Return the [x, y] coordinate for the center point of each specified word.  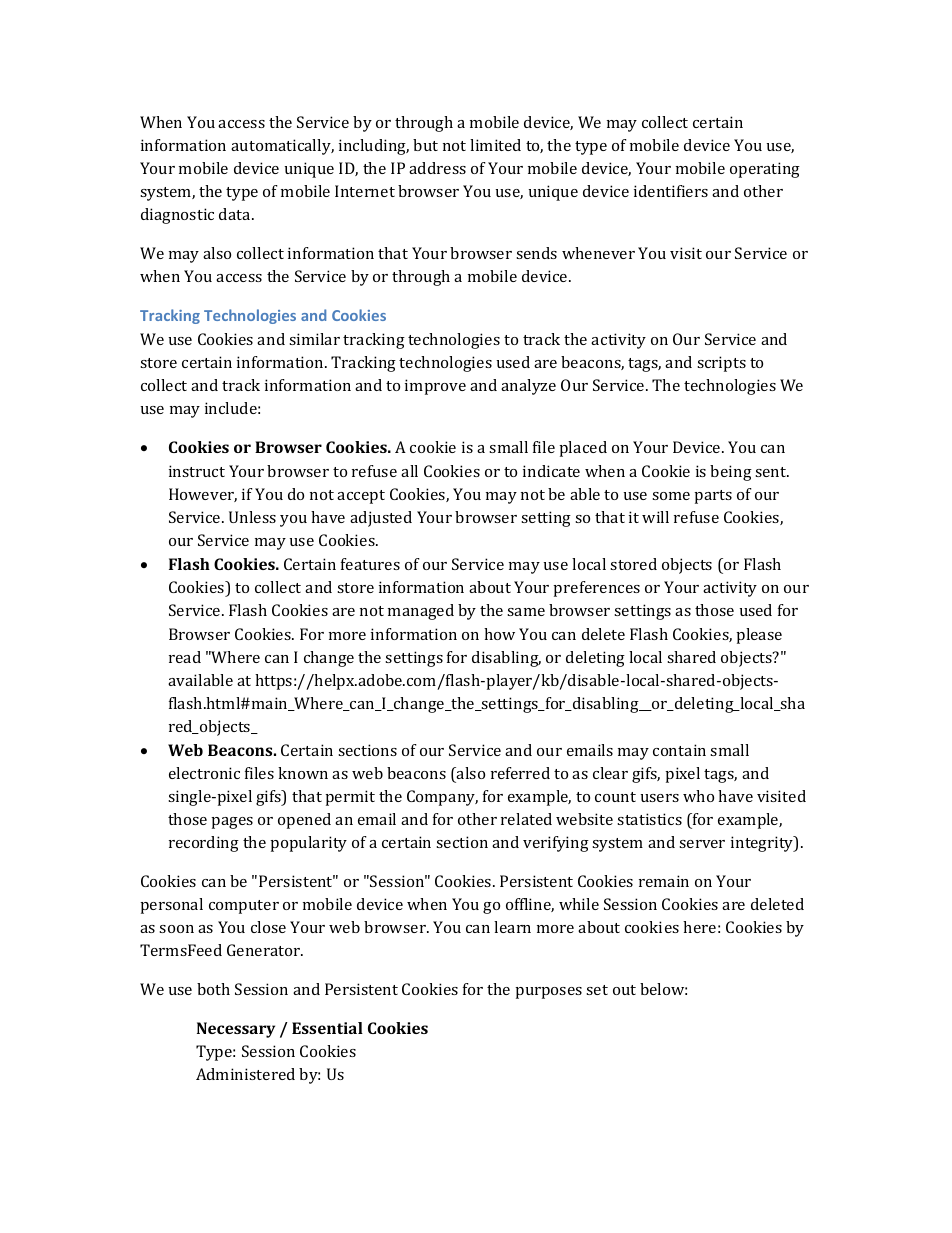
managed [421, 612]
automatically [282, 147]
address [437, 168]
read [185, 657]
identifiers [671, 191]
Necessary [236, 1030]
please [759, 636]
